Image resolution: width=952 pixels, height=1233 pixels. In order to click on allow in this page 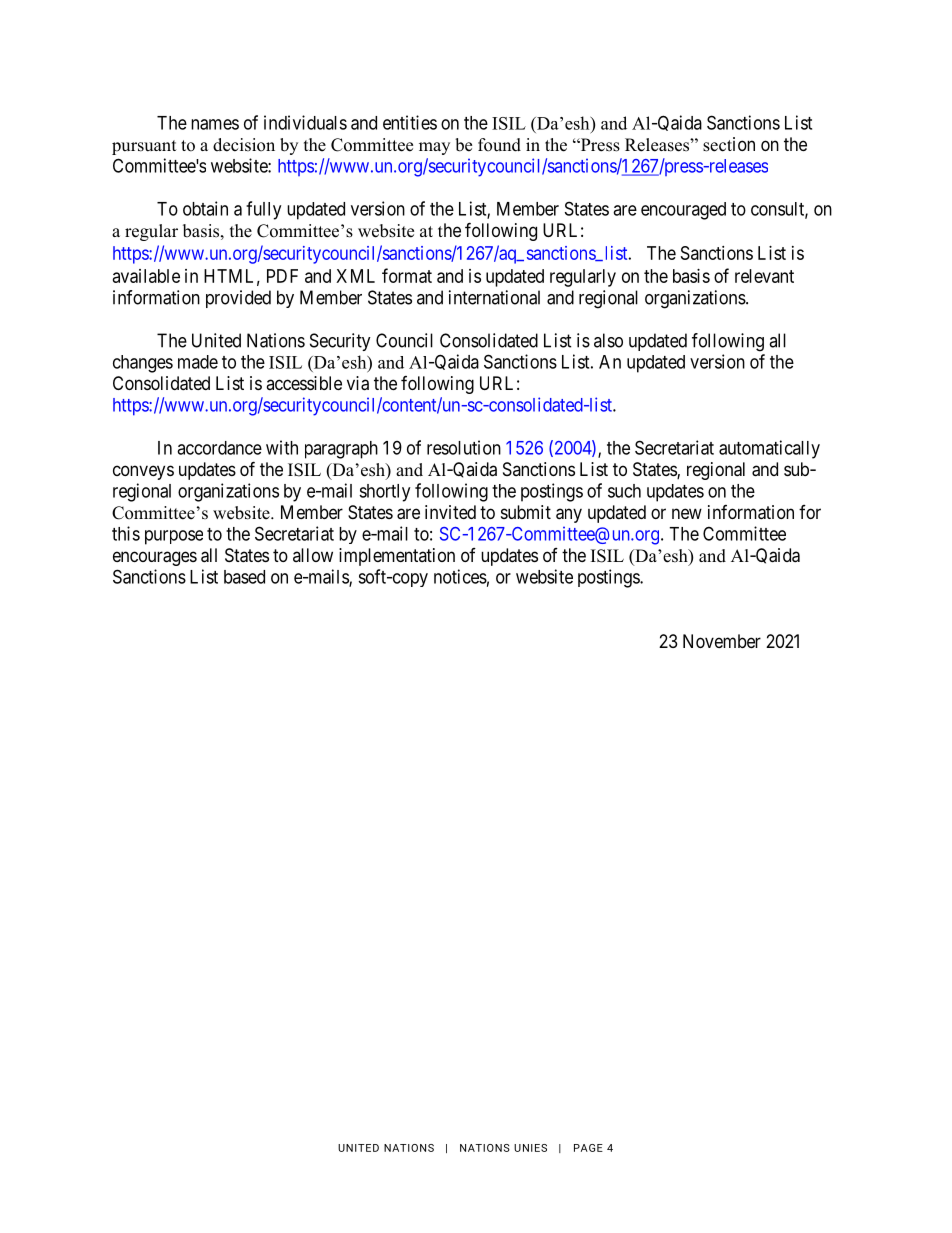, I will do `click(313, 555)`.
